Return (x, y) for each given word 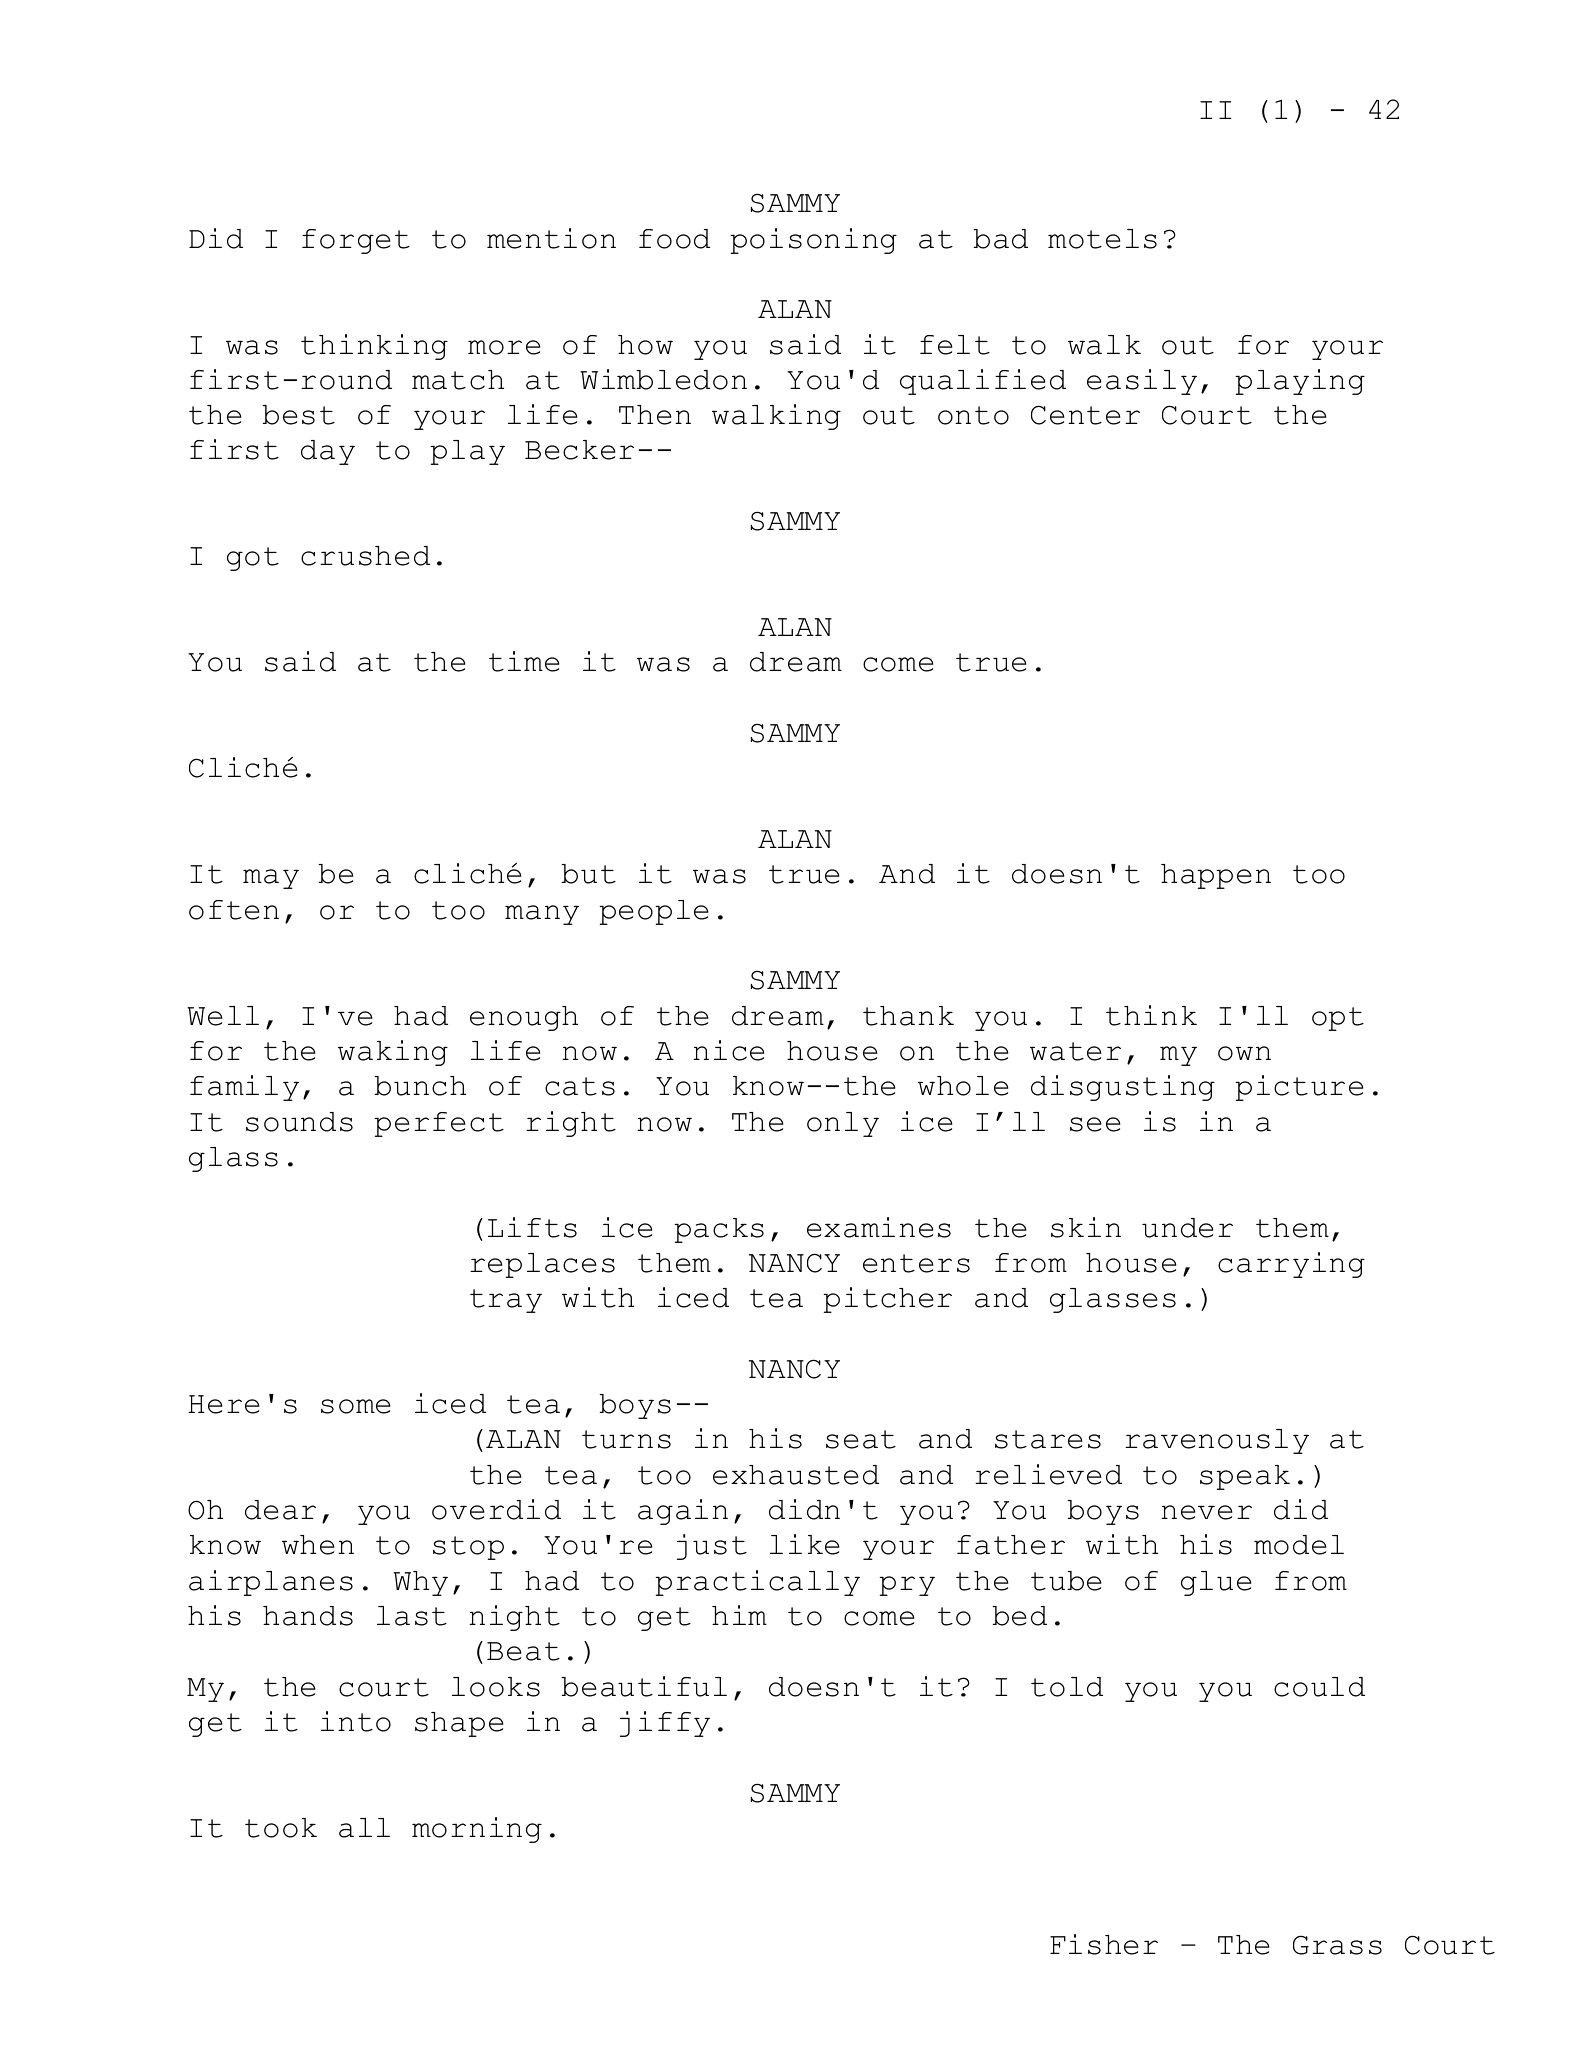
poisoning (813, 241)
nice (728, 1050)
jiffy (665, 1724)
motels (1102, 239)
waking (393, 1053)
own (1244, 1053)
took (281, 1828)
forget (356, 241)
